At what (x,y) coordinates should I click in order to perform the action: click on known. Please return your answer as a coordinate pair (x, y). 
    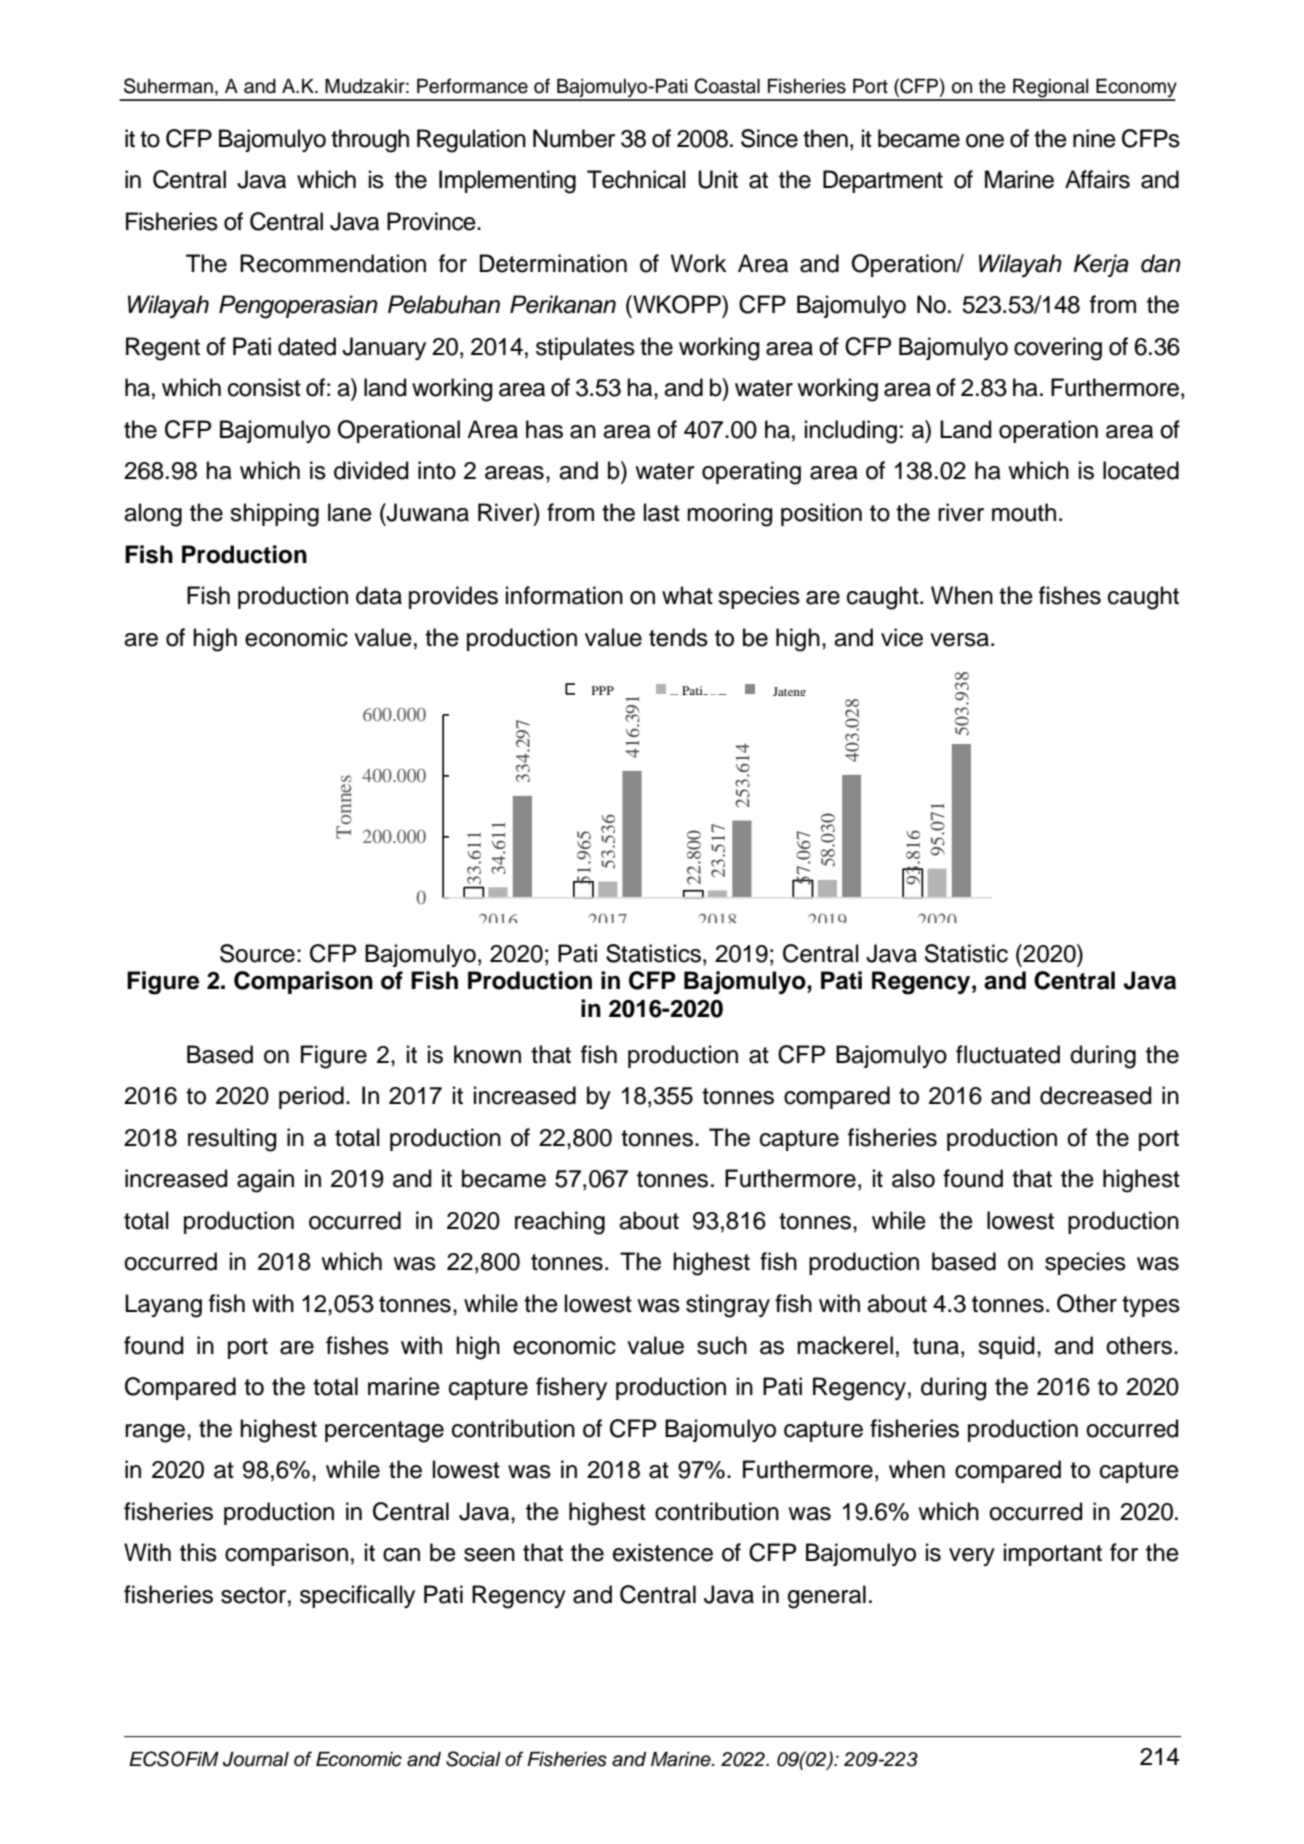
    Looking at the image, I should click on (487, 1054).
